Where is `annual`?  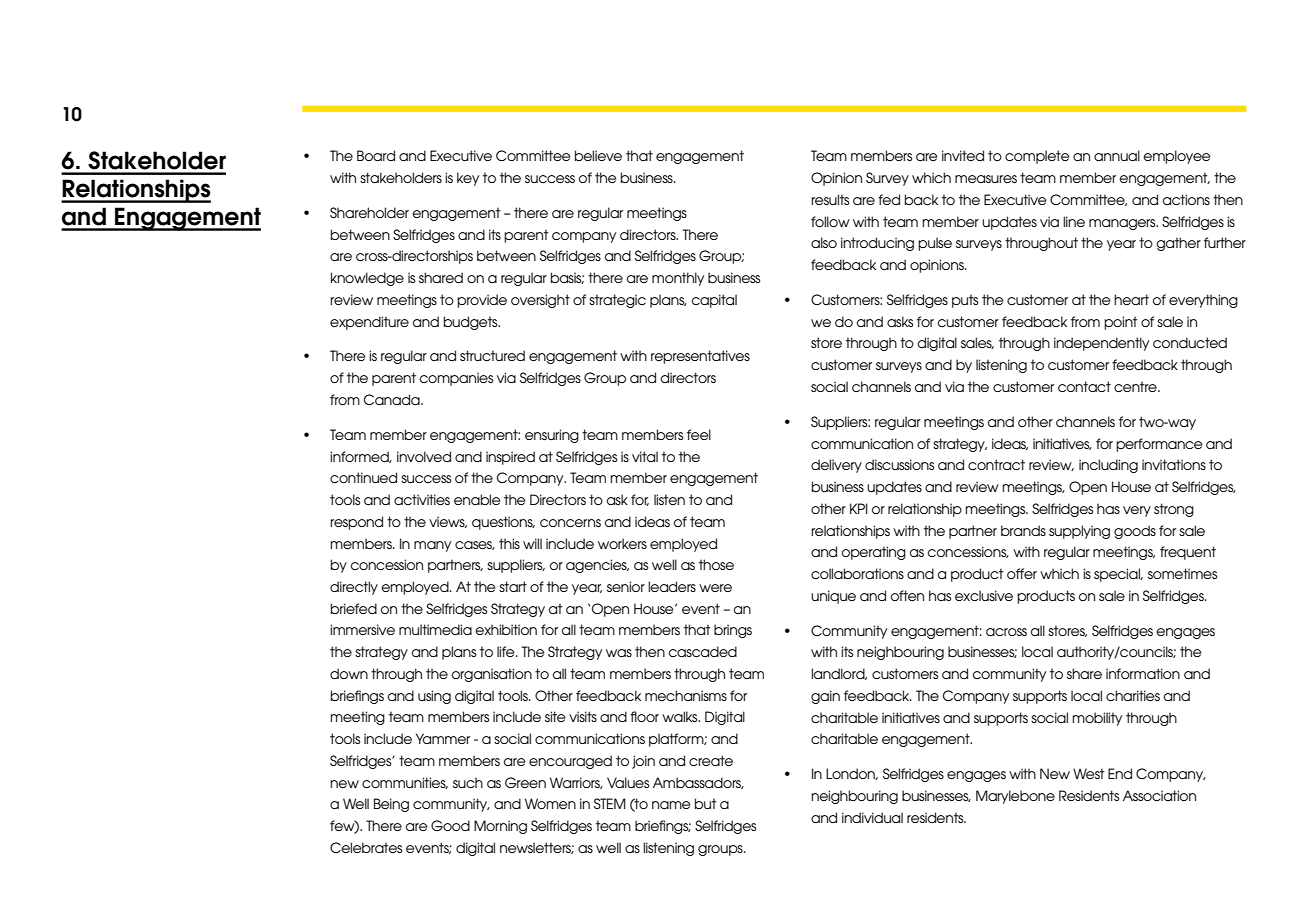 annual is located at coordinates (1117, 155).
